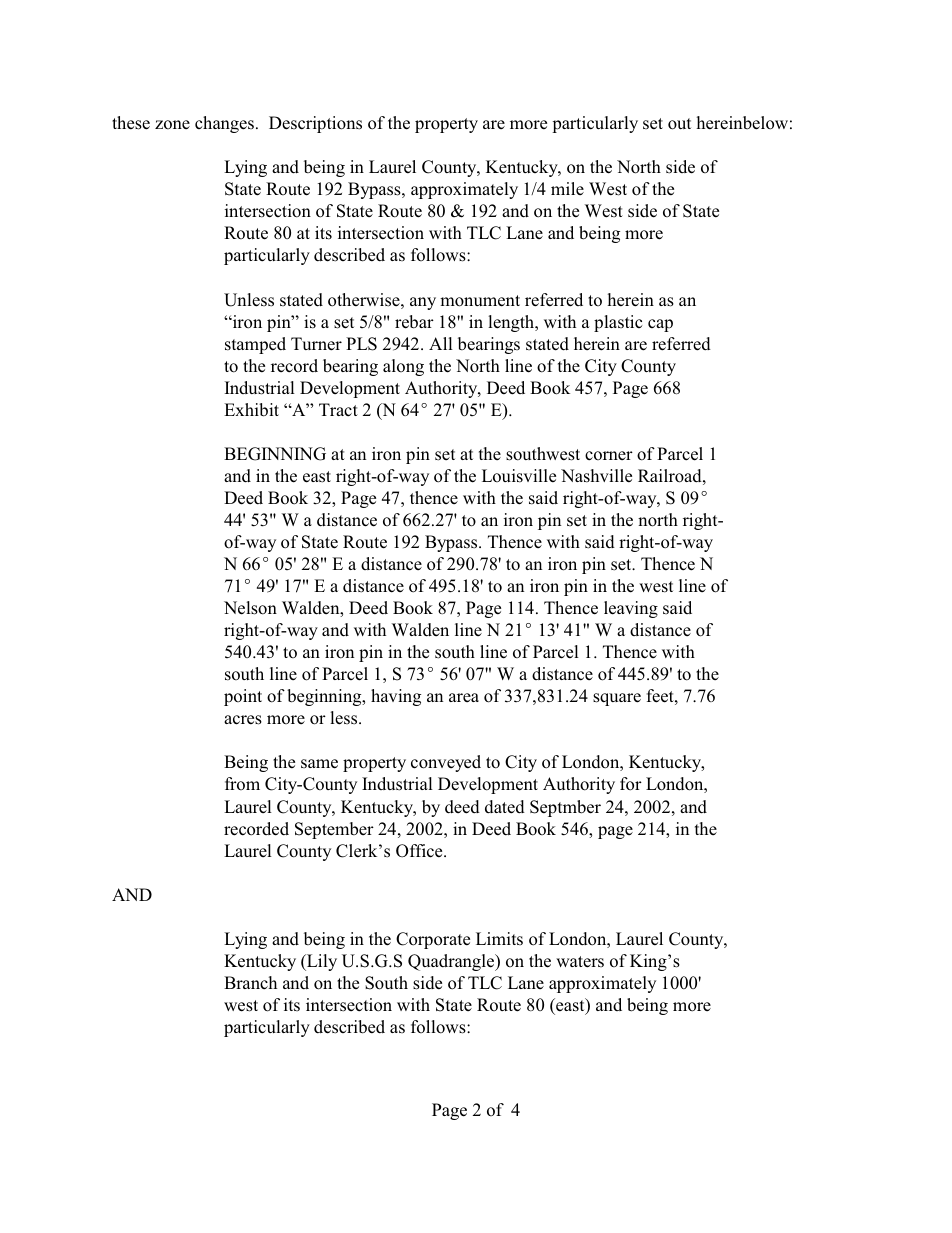 Image resolution: width=952 pixels, height=1233 pixels. Describe the element at coordinates (172, 124) in the screenshot. I see `zone` at that location.
